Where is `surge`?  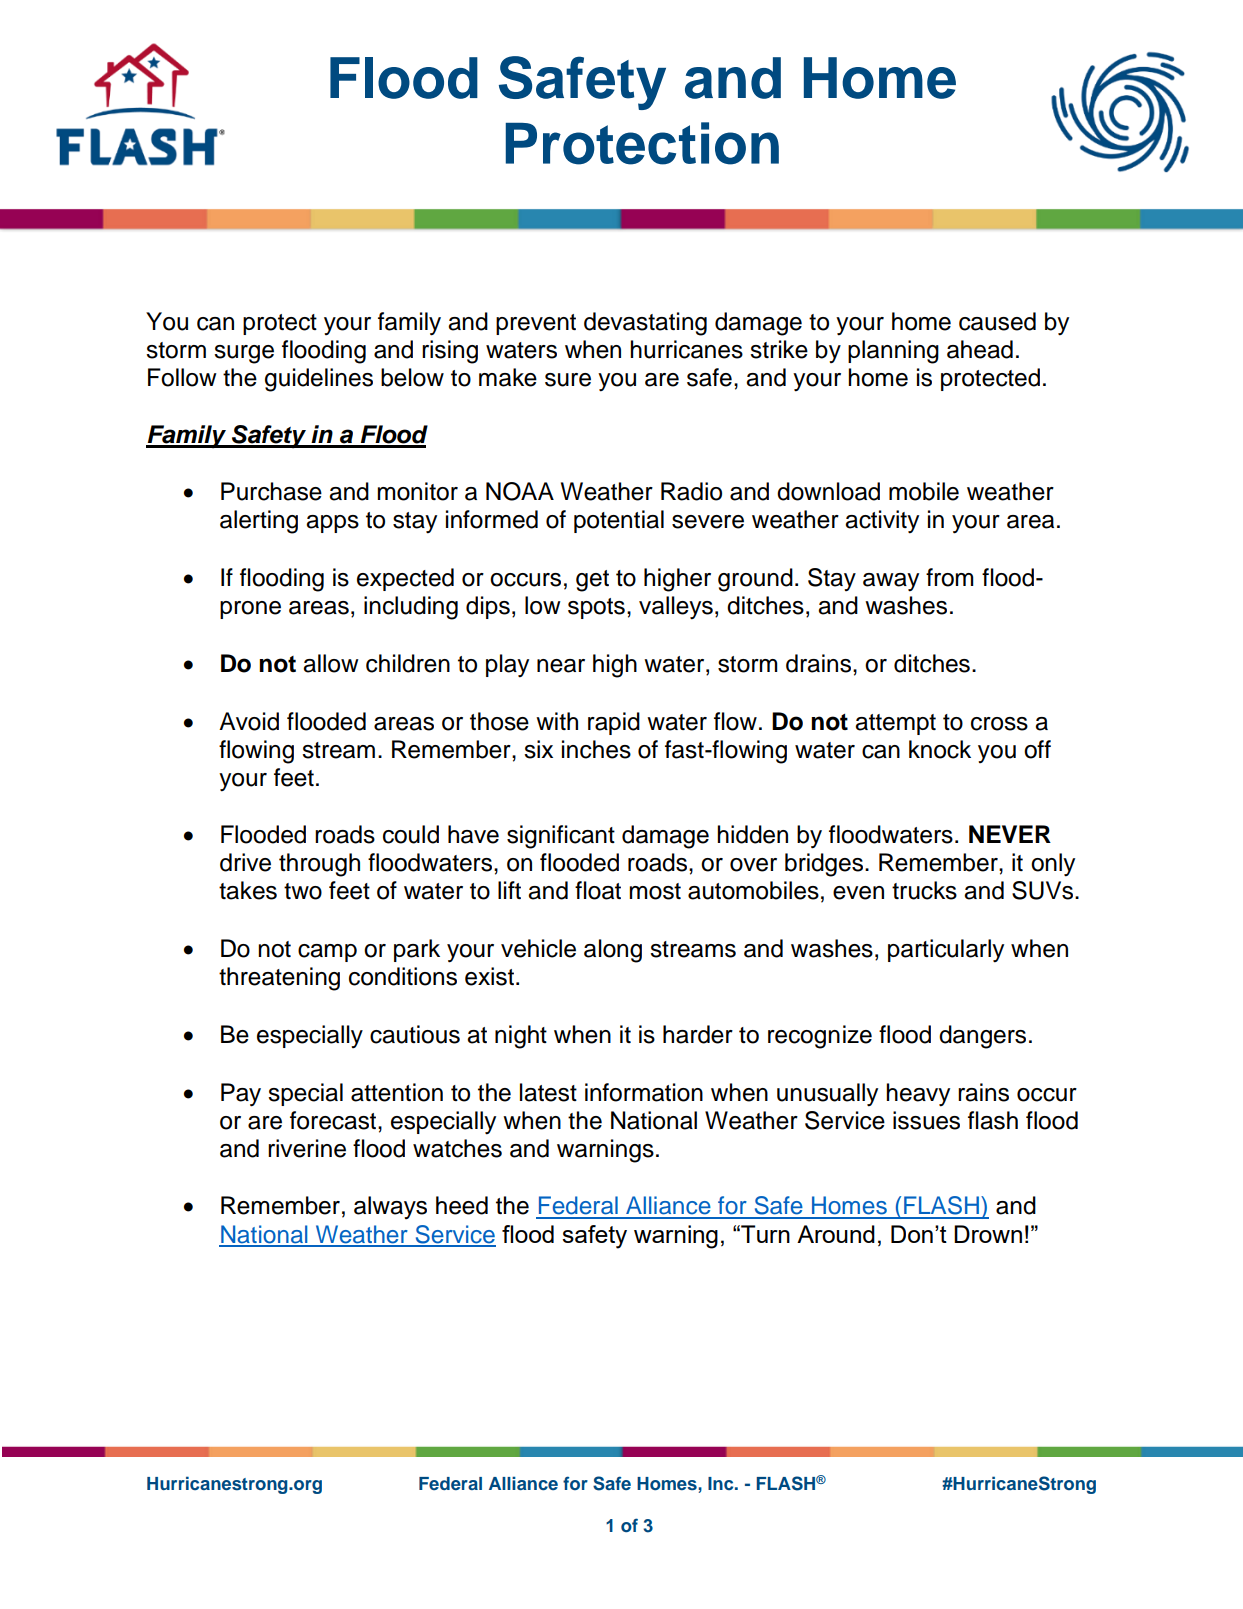
surge is located at coordinates (244, 354).
